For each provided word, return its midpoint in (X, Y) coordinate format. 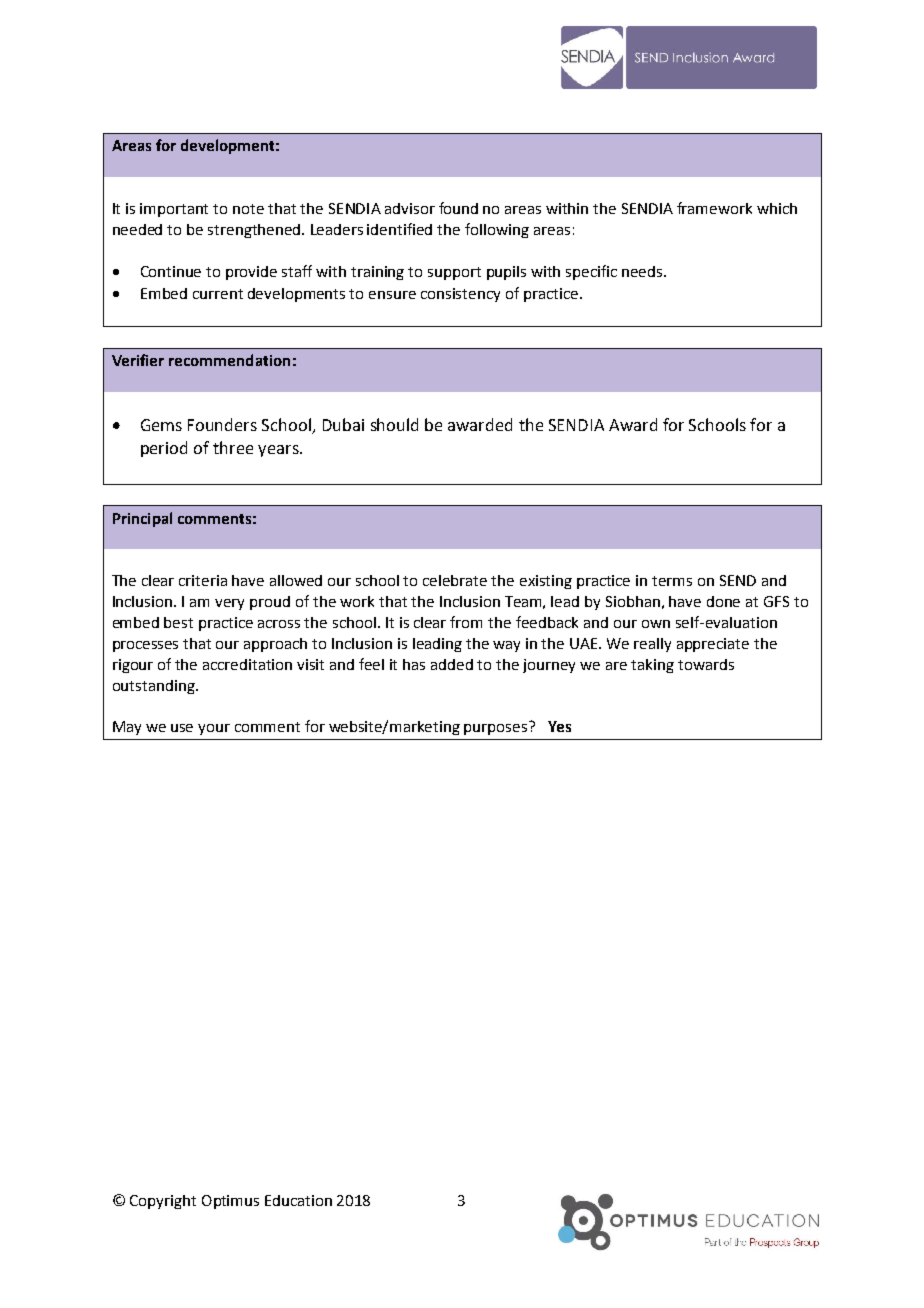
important (174, 210)
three (233, 447)
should (394, 424)
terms (672, 581)
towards (706, 664)
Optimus (230, 1202)
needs (643, 271)
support (454, 273)
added (452, 664)
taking (652, 666)
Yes (559, 726)
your (214, 729)
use (182, 728)
